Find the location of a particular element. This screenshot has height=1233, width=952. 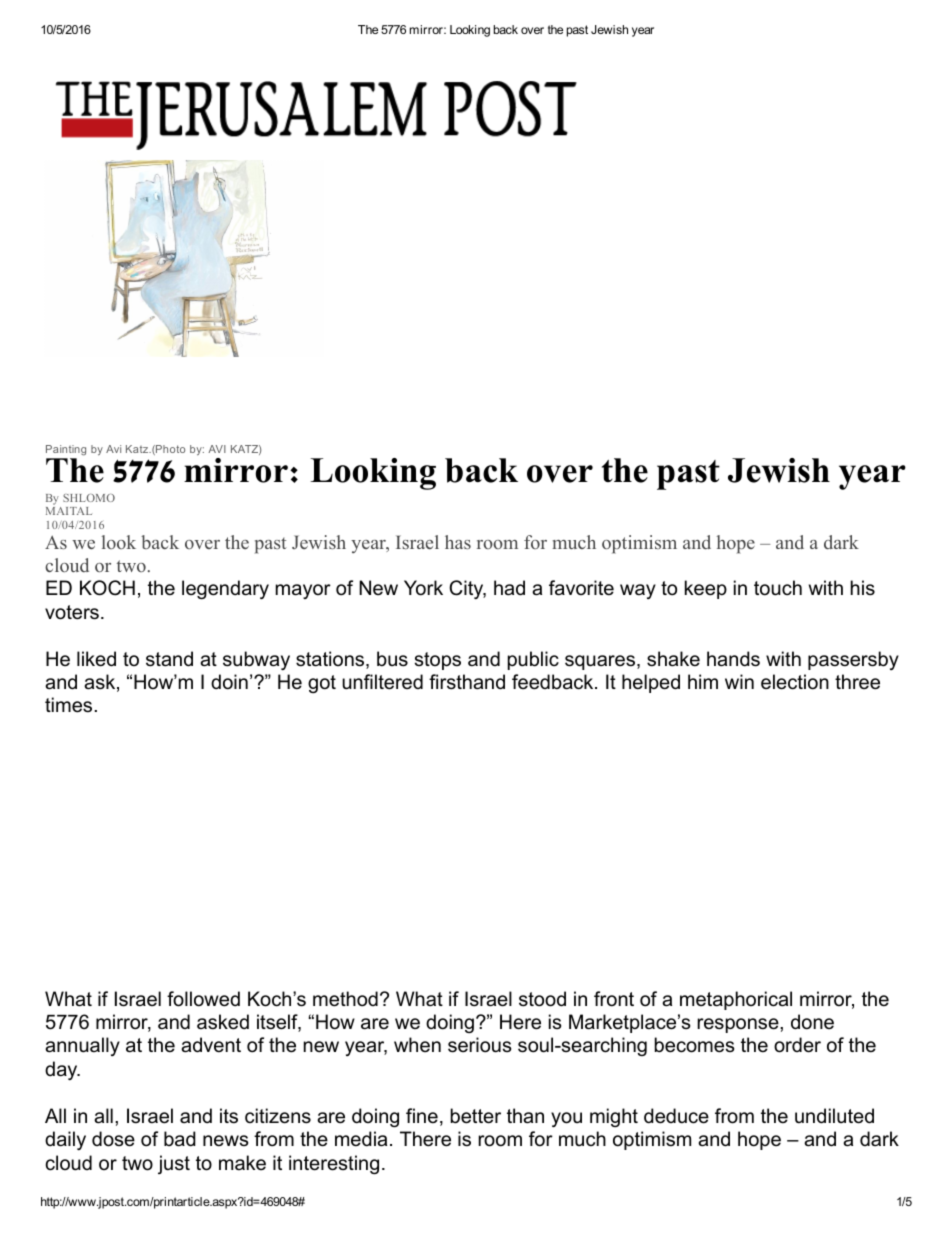

bad is located at coordinates (180, 1139).
